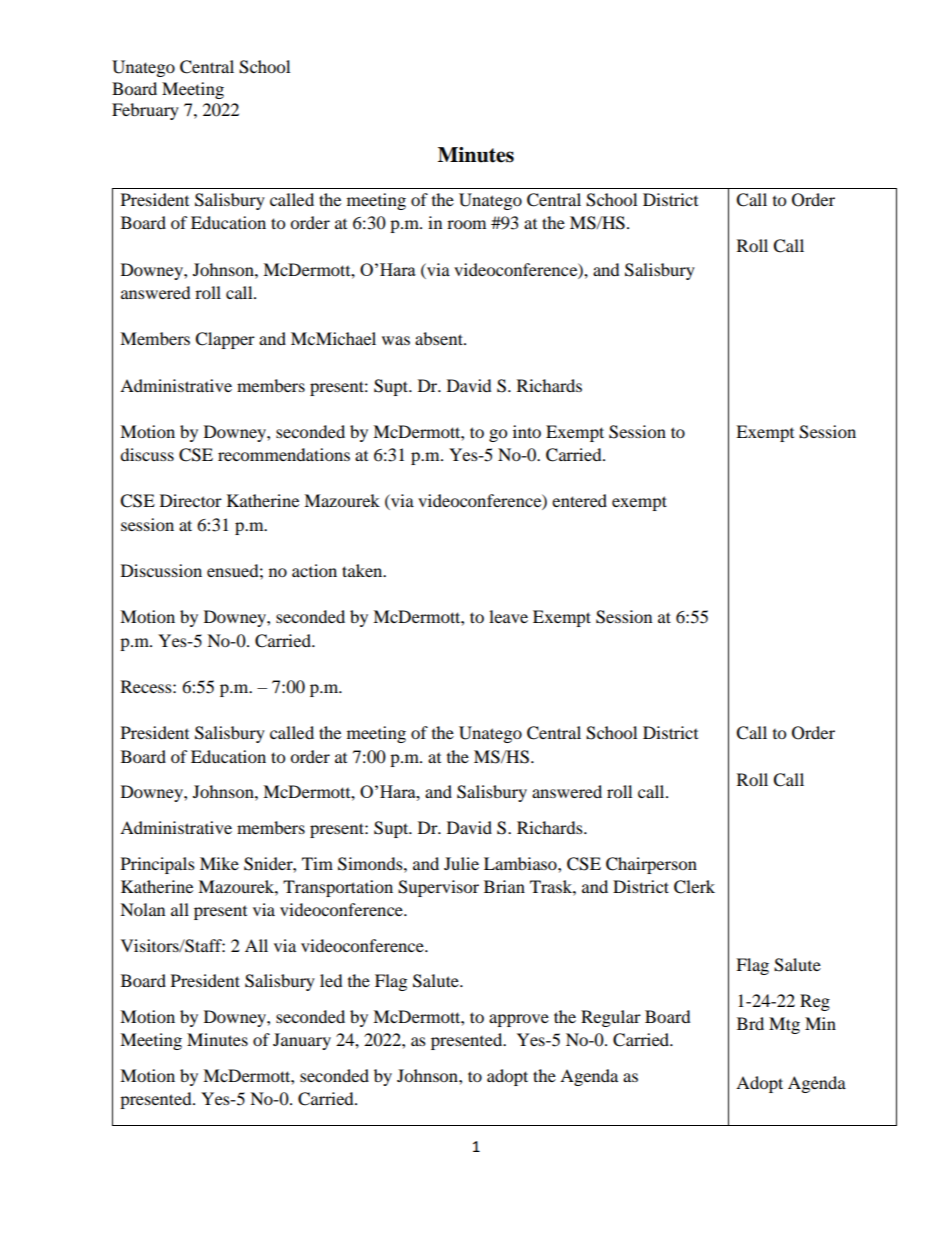 The height and width of the document is (1233, 952). Describe the element at coordinates (314, 570) in the document. I see `action` at that location.
